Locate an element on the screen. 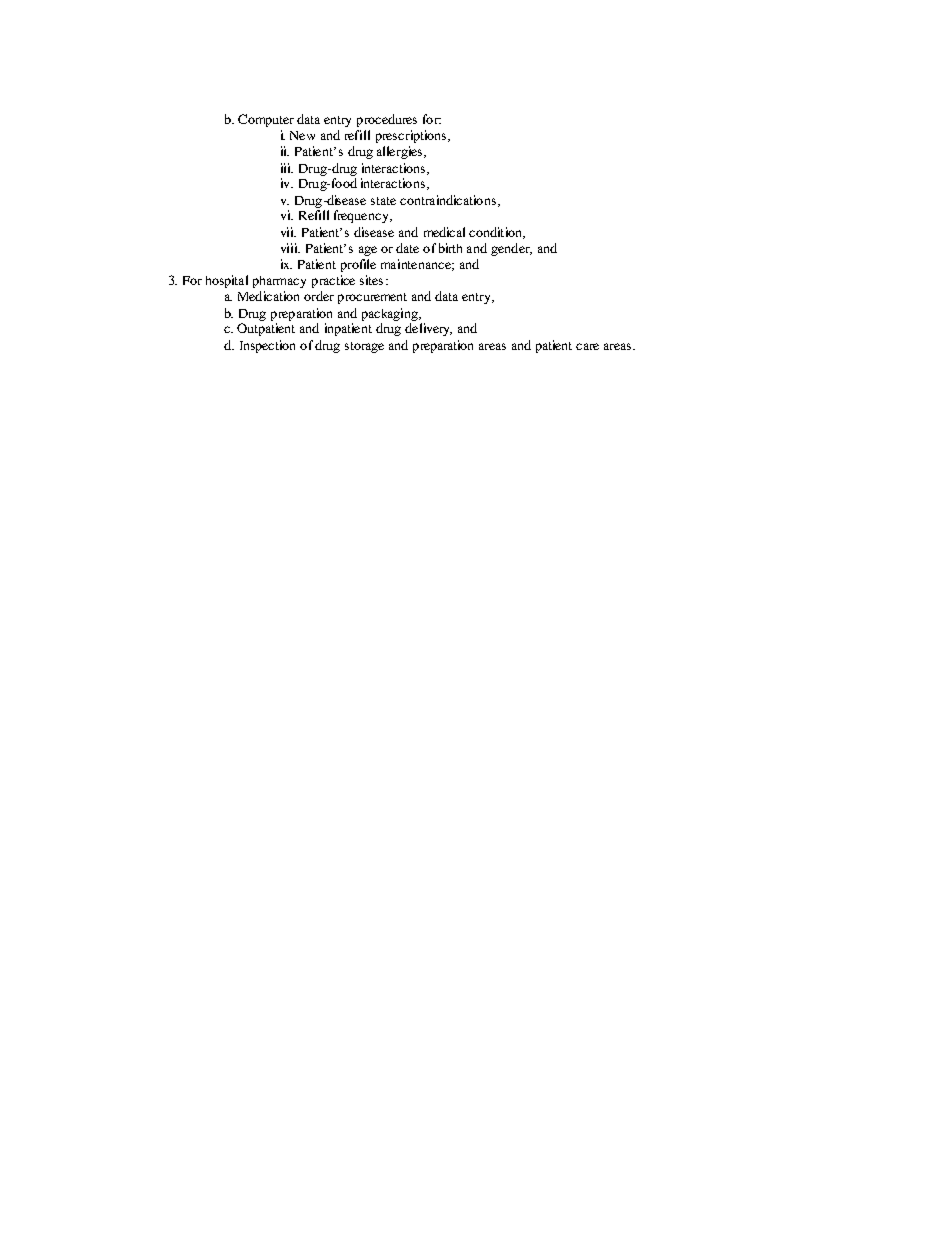  sites is located at coordinates (371, 280).
